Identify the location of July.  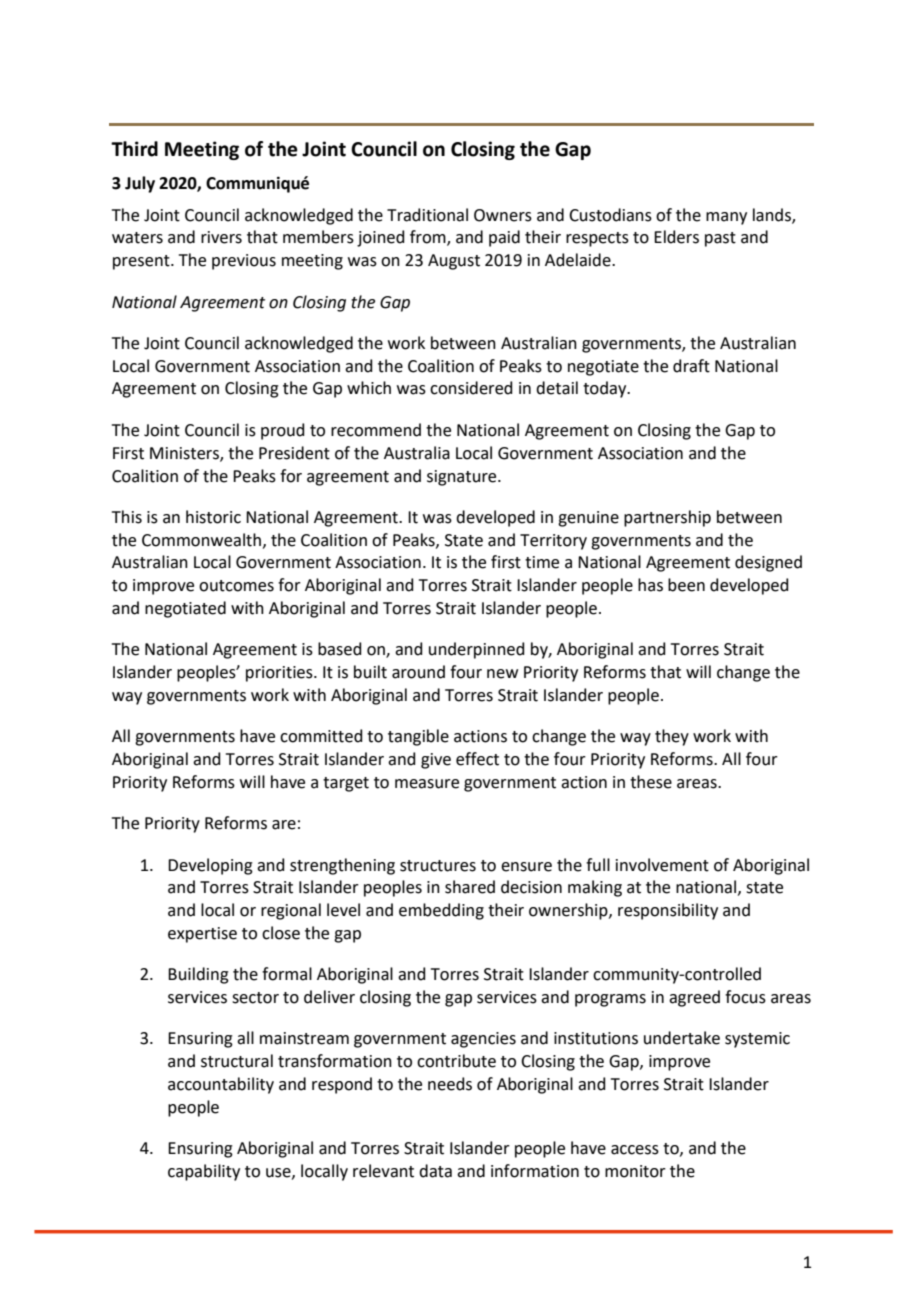
(140, 184).
